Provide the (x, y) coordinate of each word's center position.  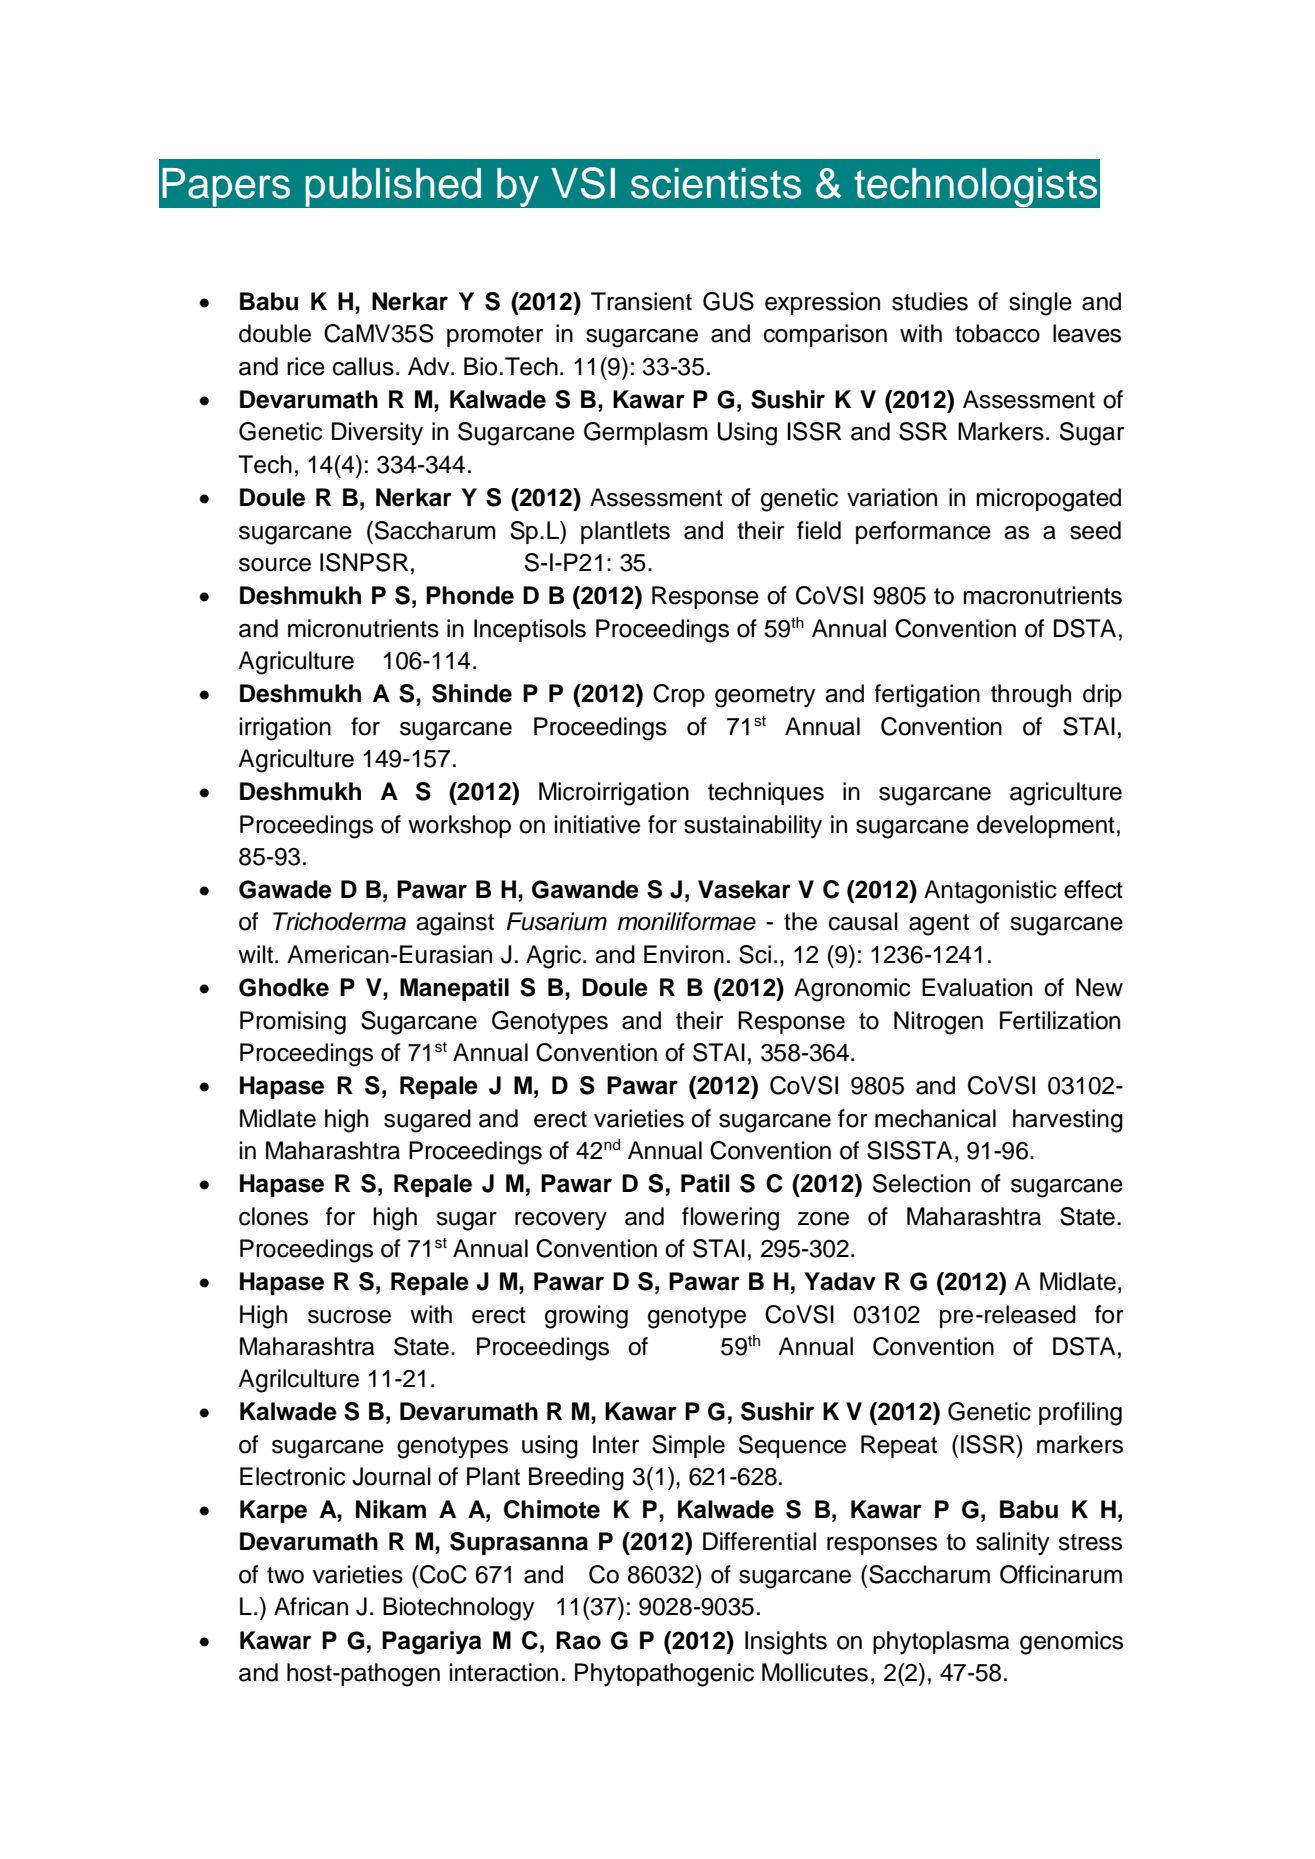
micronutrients (363, 628)
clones (273, 1216)
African (311, 1606)
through (1031, 696)
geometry (765, 697)
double (275, 333)
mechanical (935, 1118)
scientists (716, 183)
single (1040, 304)
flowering (730, 1219)
